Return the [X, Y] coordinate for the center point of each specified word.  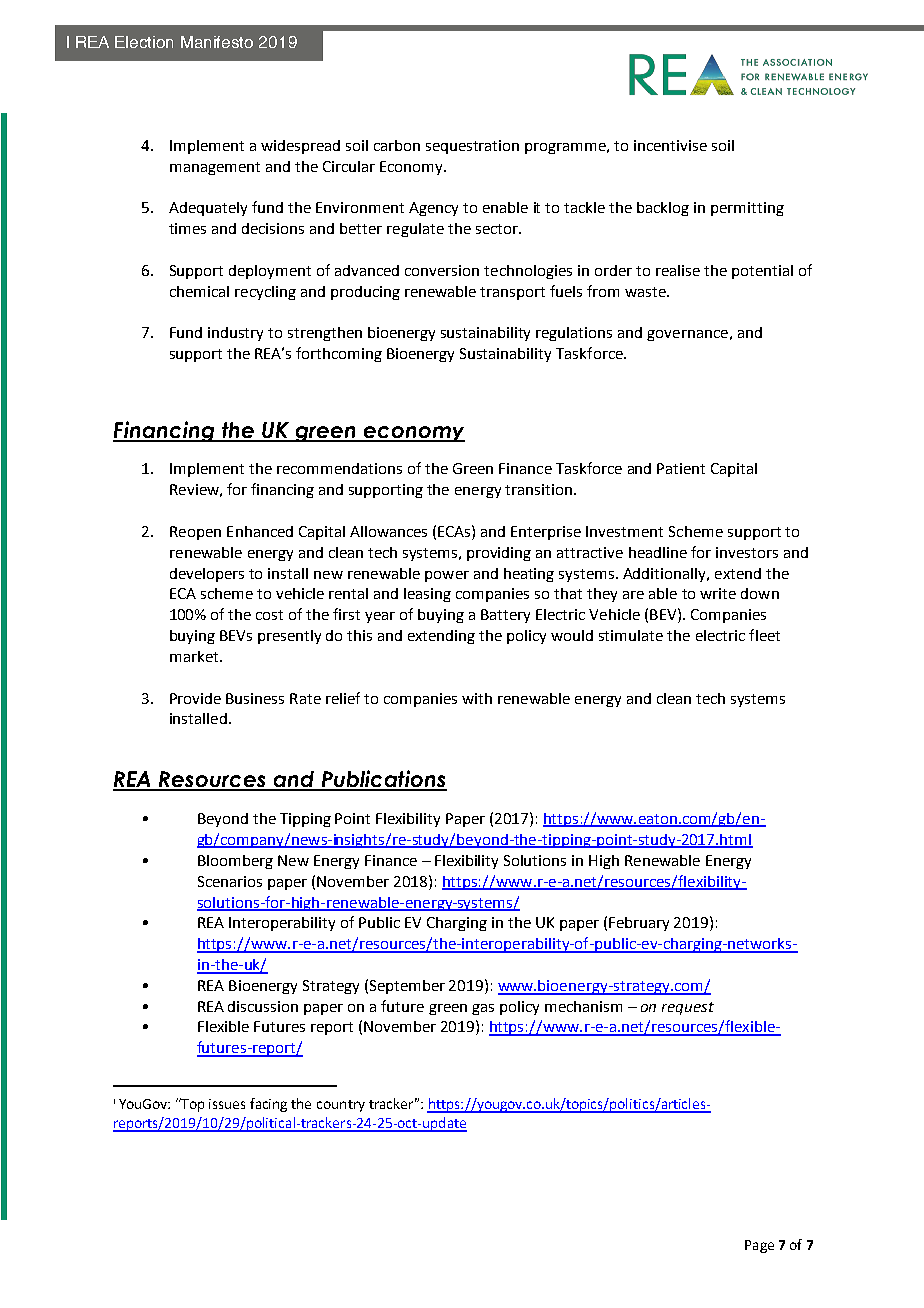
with [477, 698]
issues [227, 1104]
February [639, 924]
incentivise [670, 145]
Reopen [195, 533]
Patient [681, 468]
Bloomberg [235, 862]
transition [538, 489]
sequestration [472, 147]
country [341, 1106]
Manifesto [217, 42]
